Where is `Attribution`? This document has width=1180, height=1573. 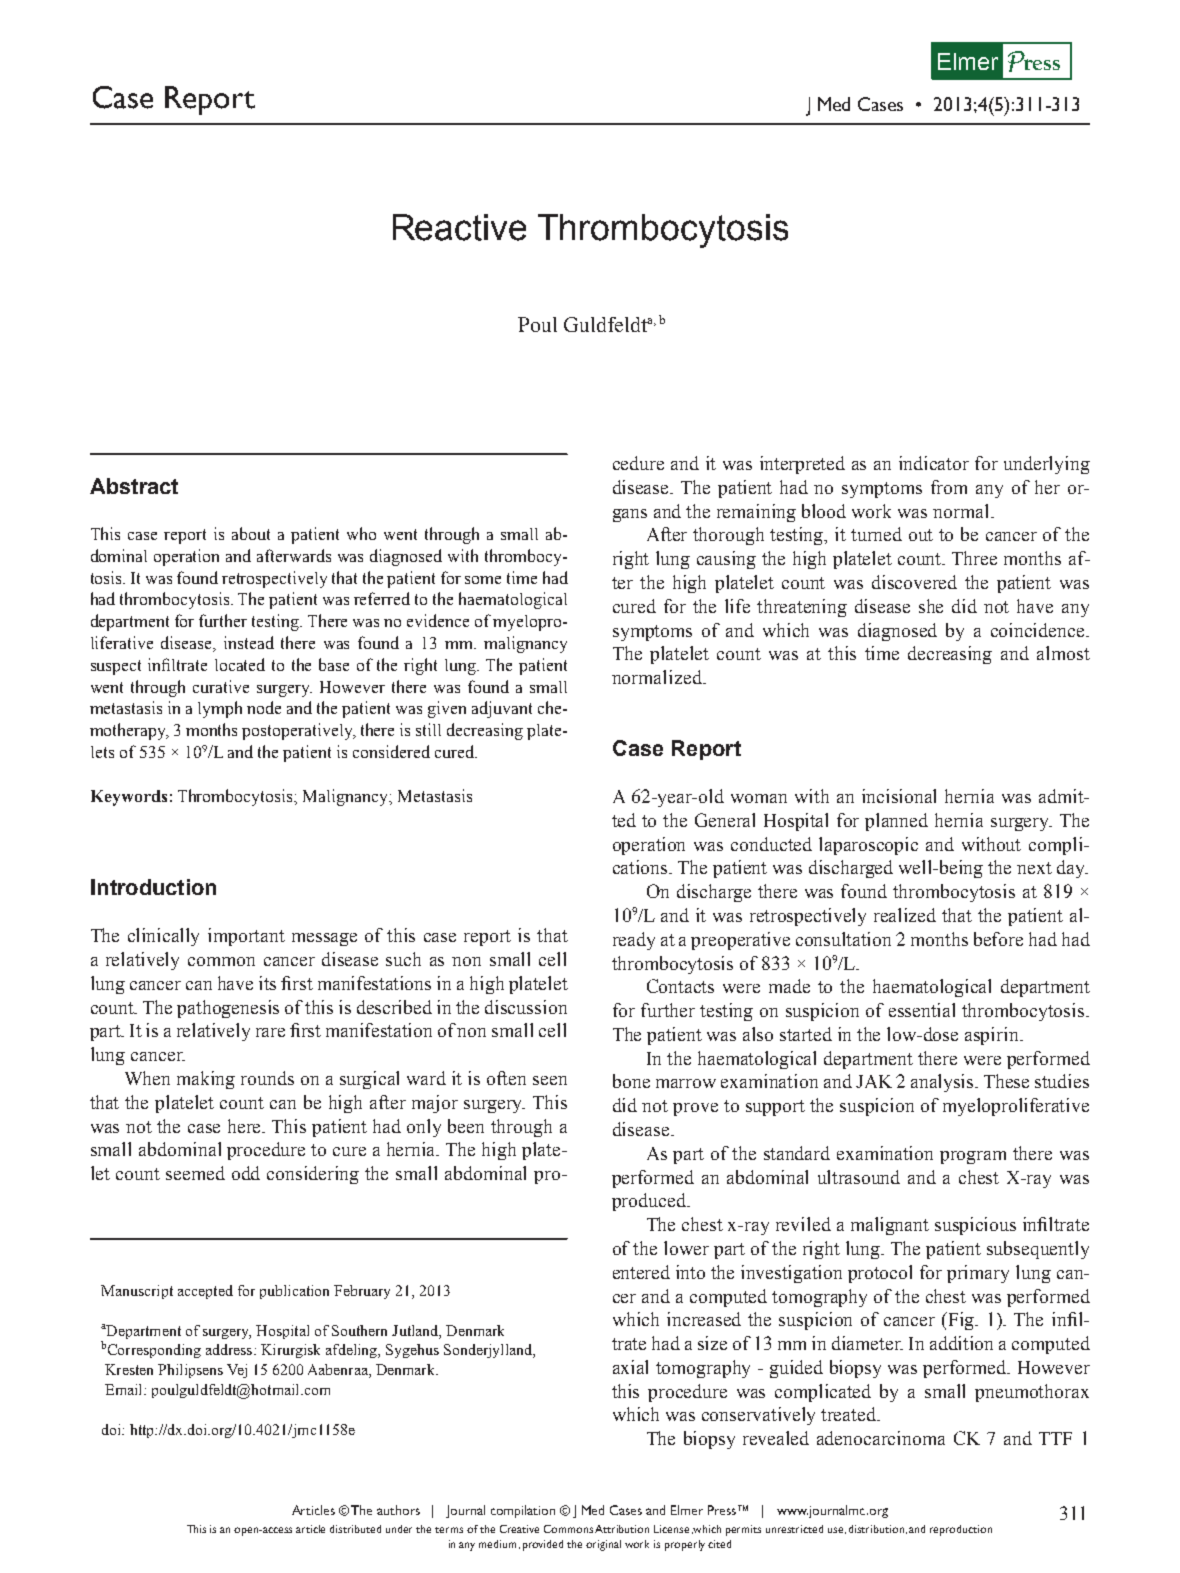
Attribution is located at coordinates (622, 1529).
